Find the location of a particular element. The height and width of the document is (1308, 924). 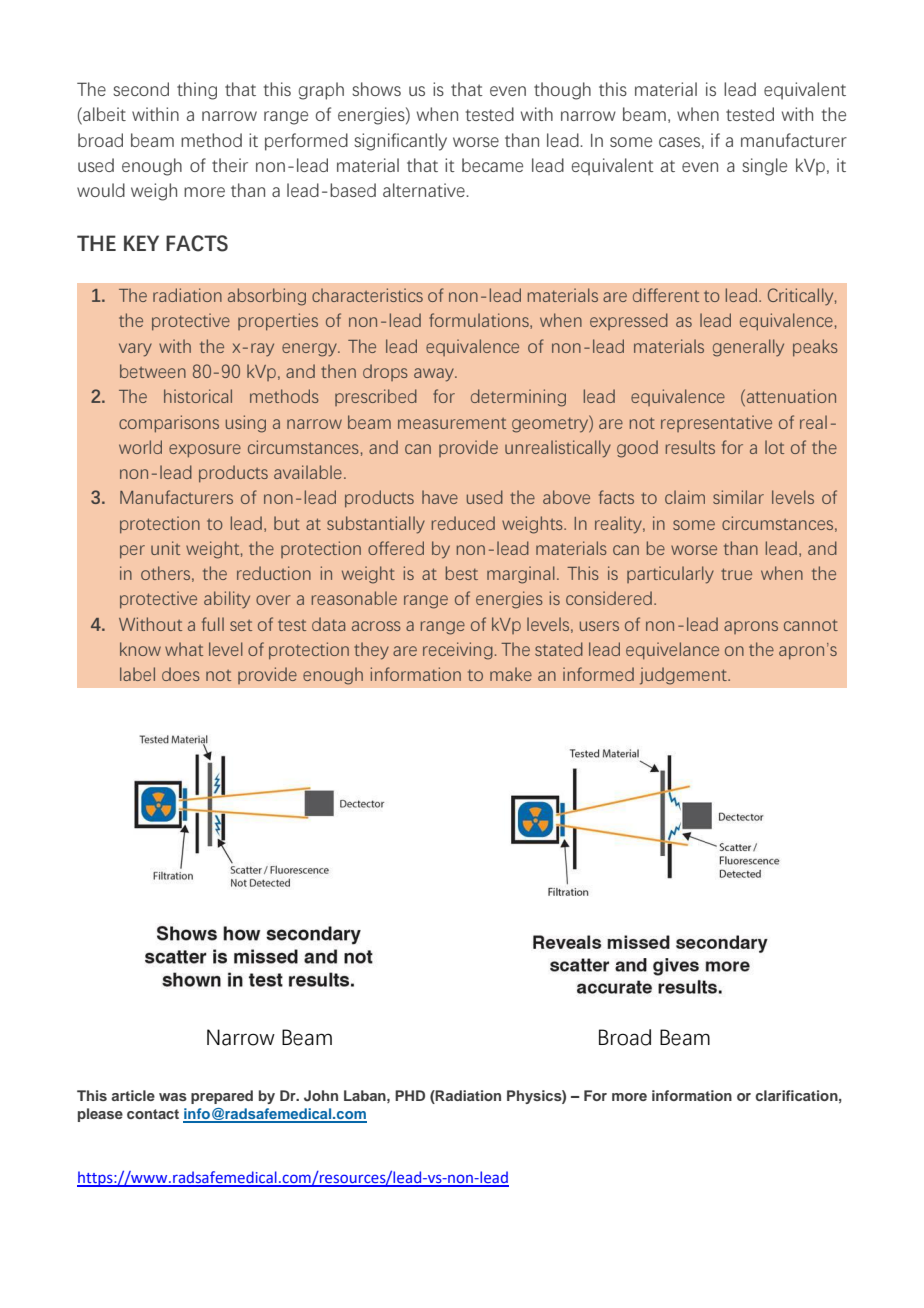

single is located at coordinates (764, 167).
